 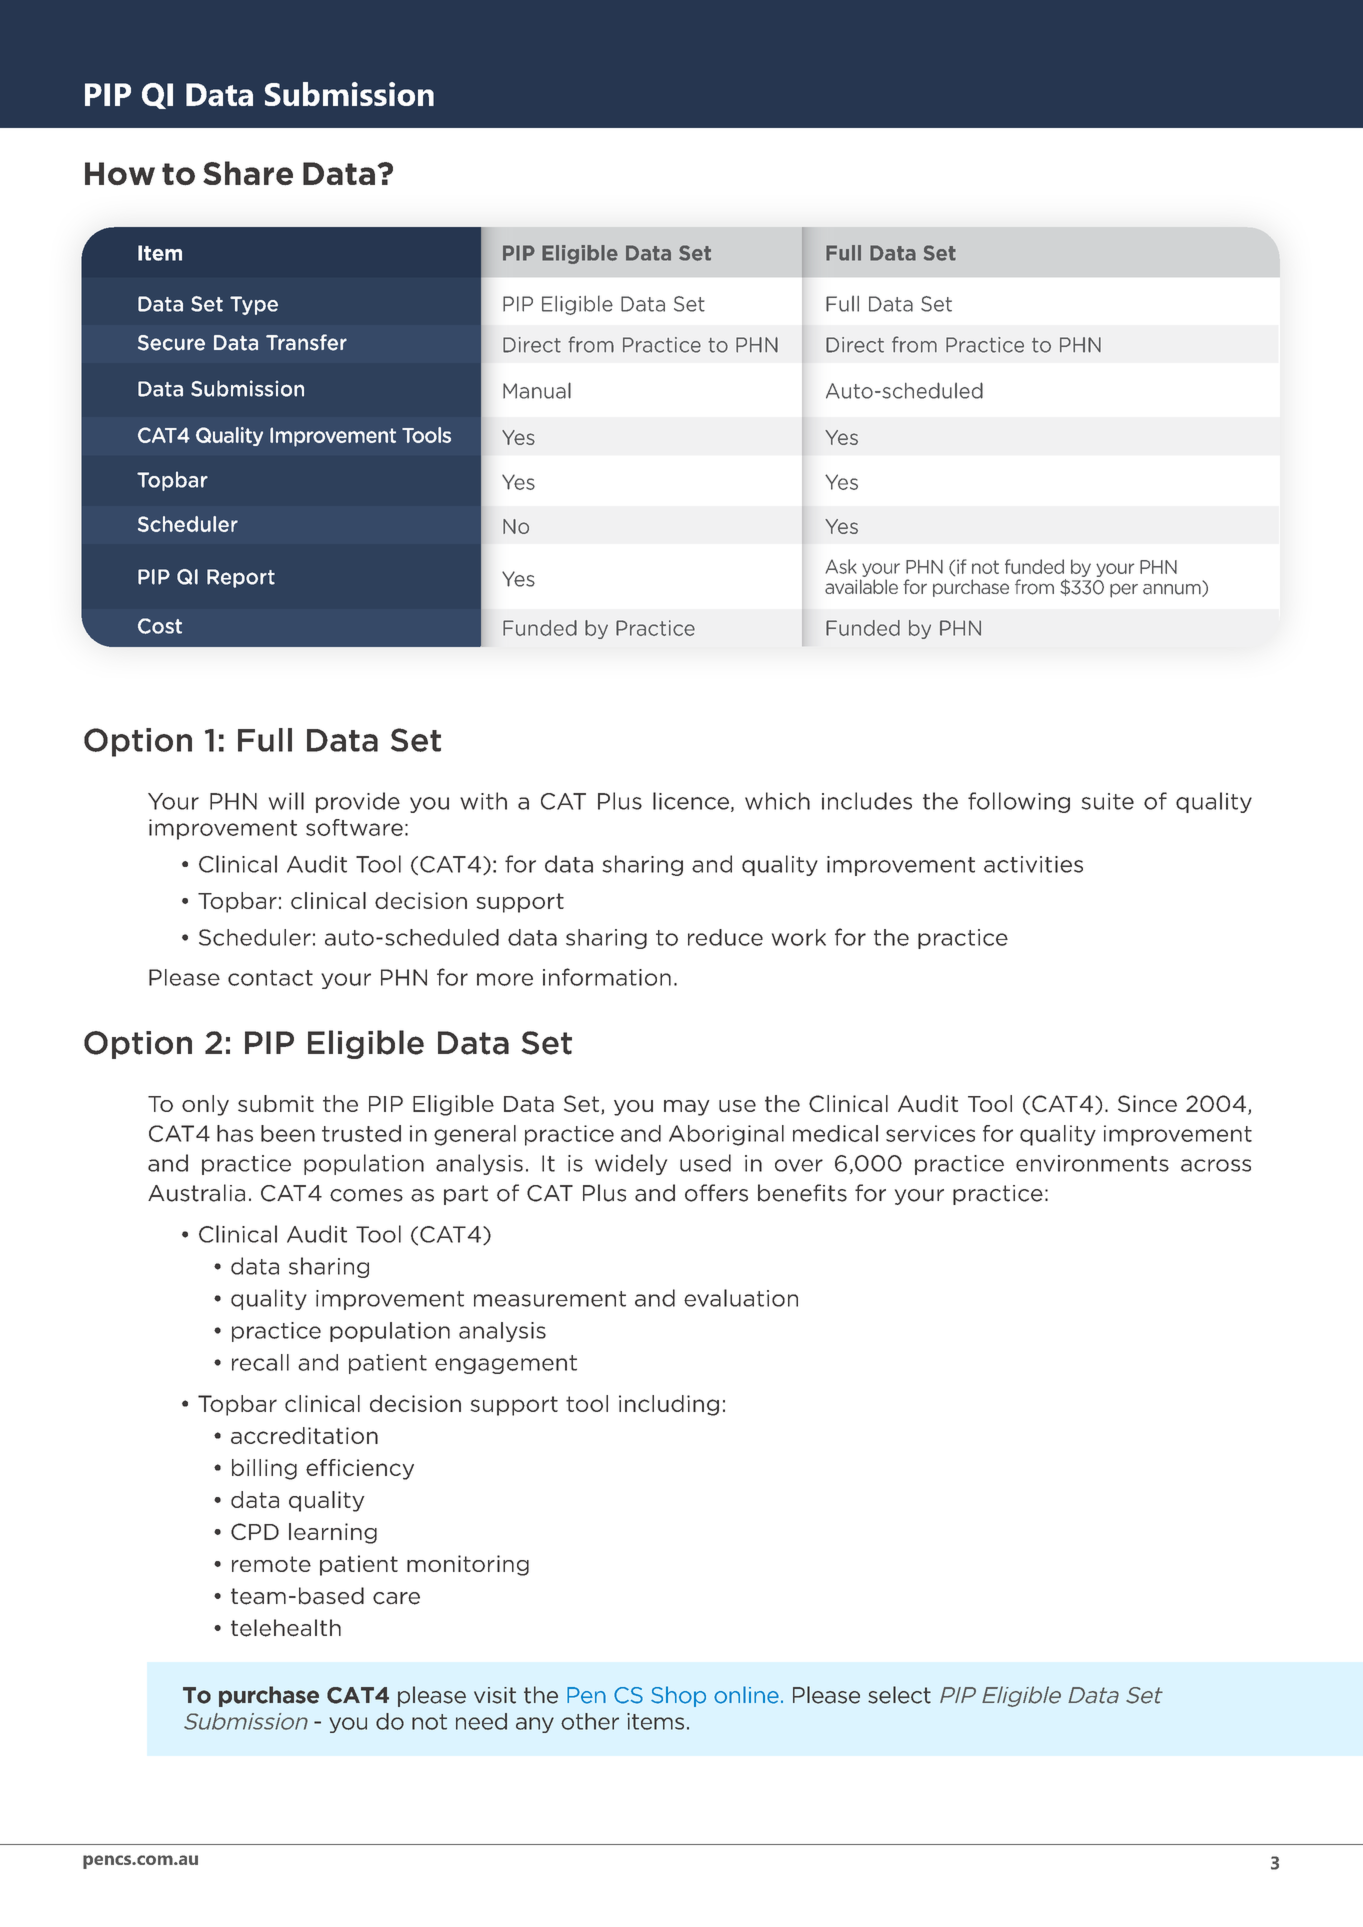 I want to click on recall, so click(x=260, y=1362).
